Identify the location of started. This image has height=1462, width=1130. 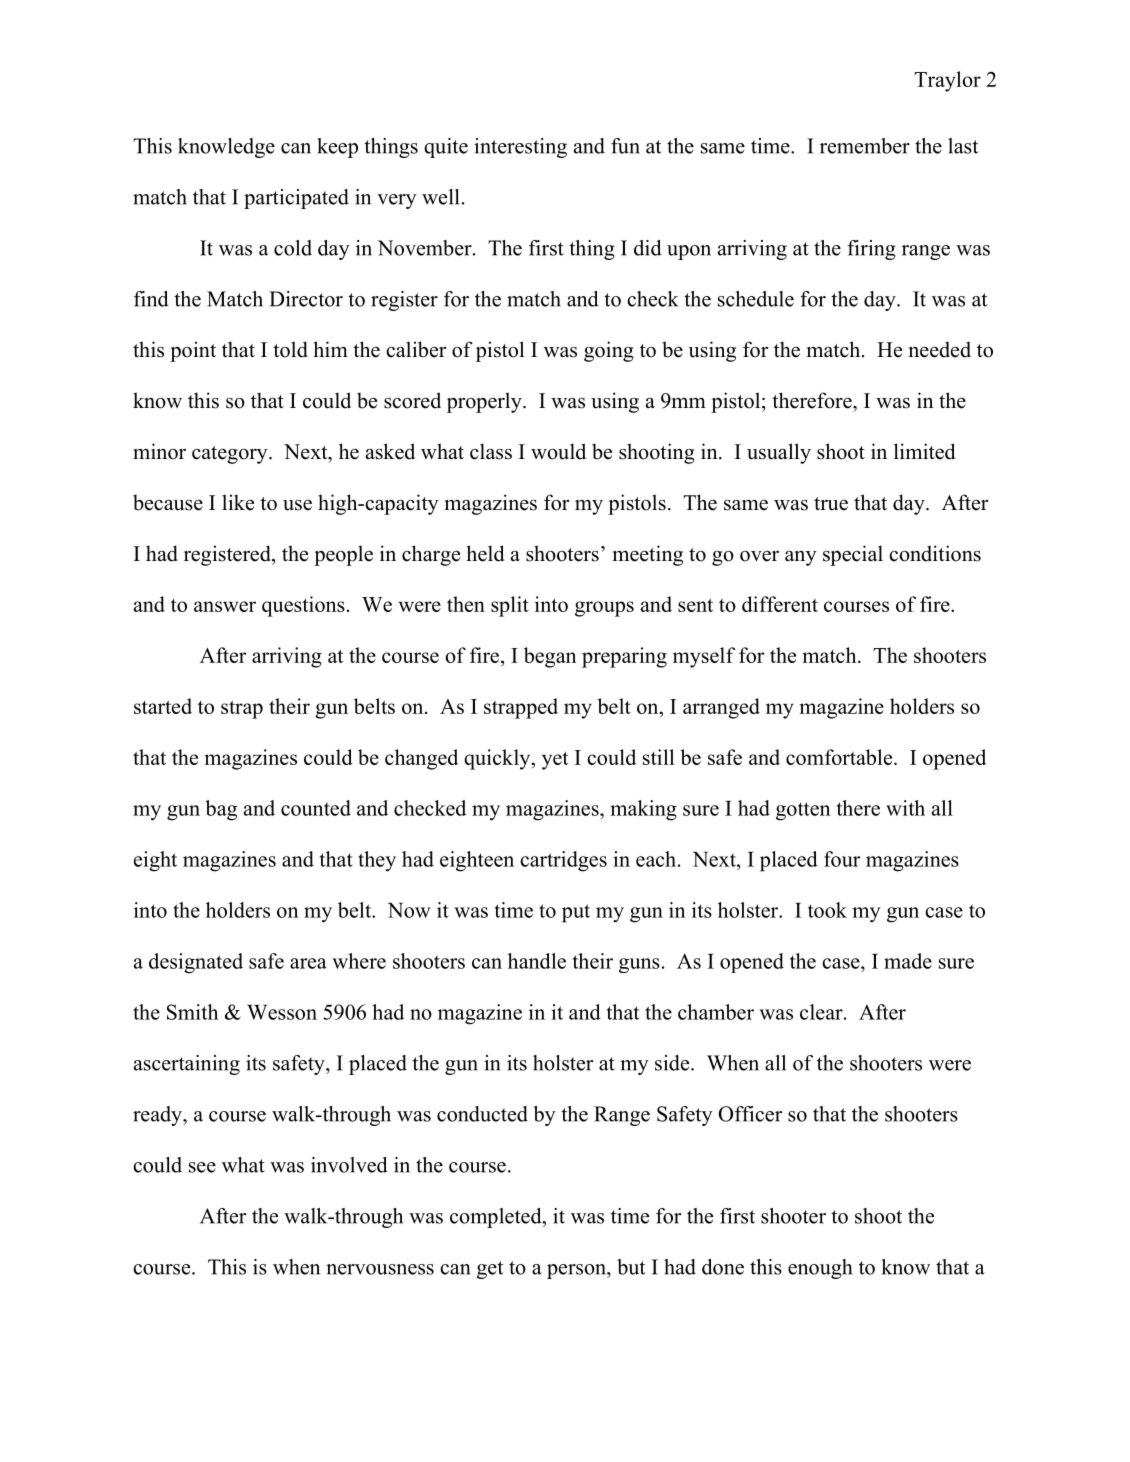
(163, 706).
